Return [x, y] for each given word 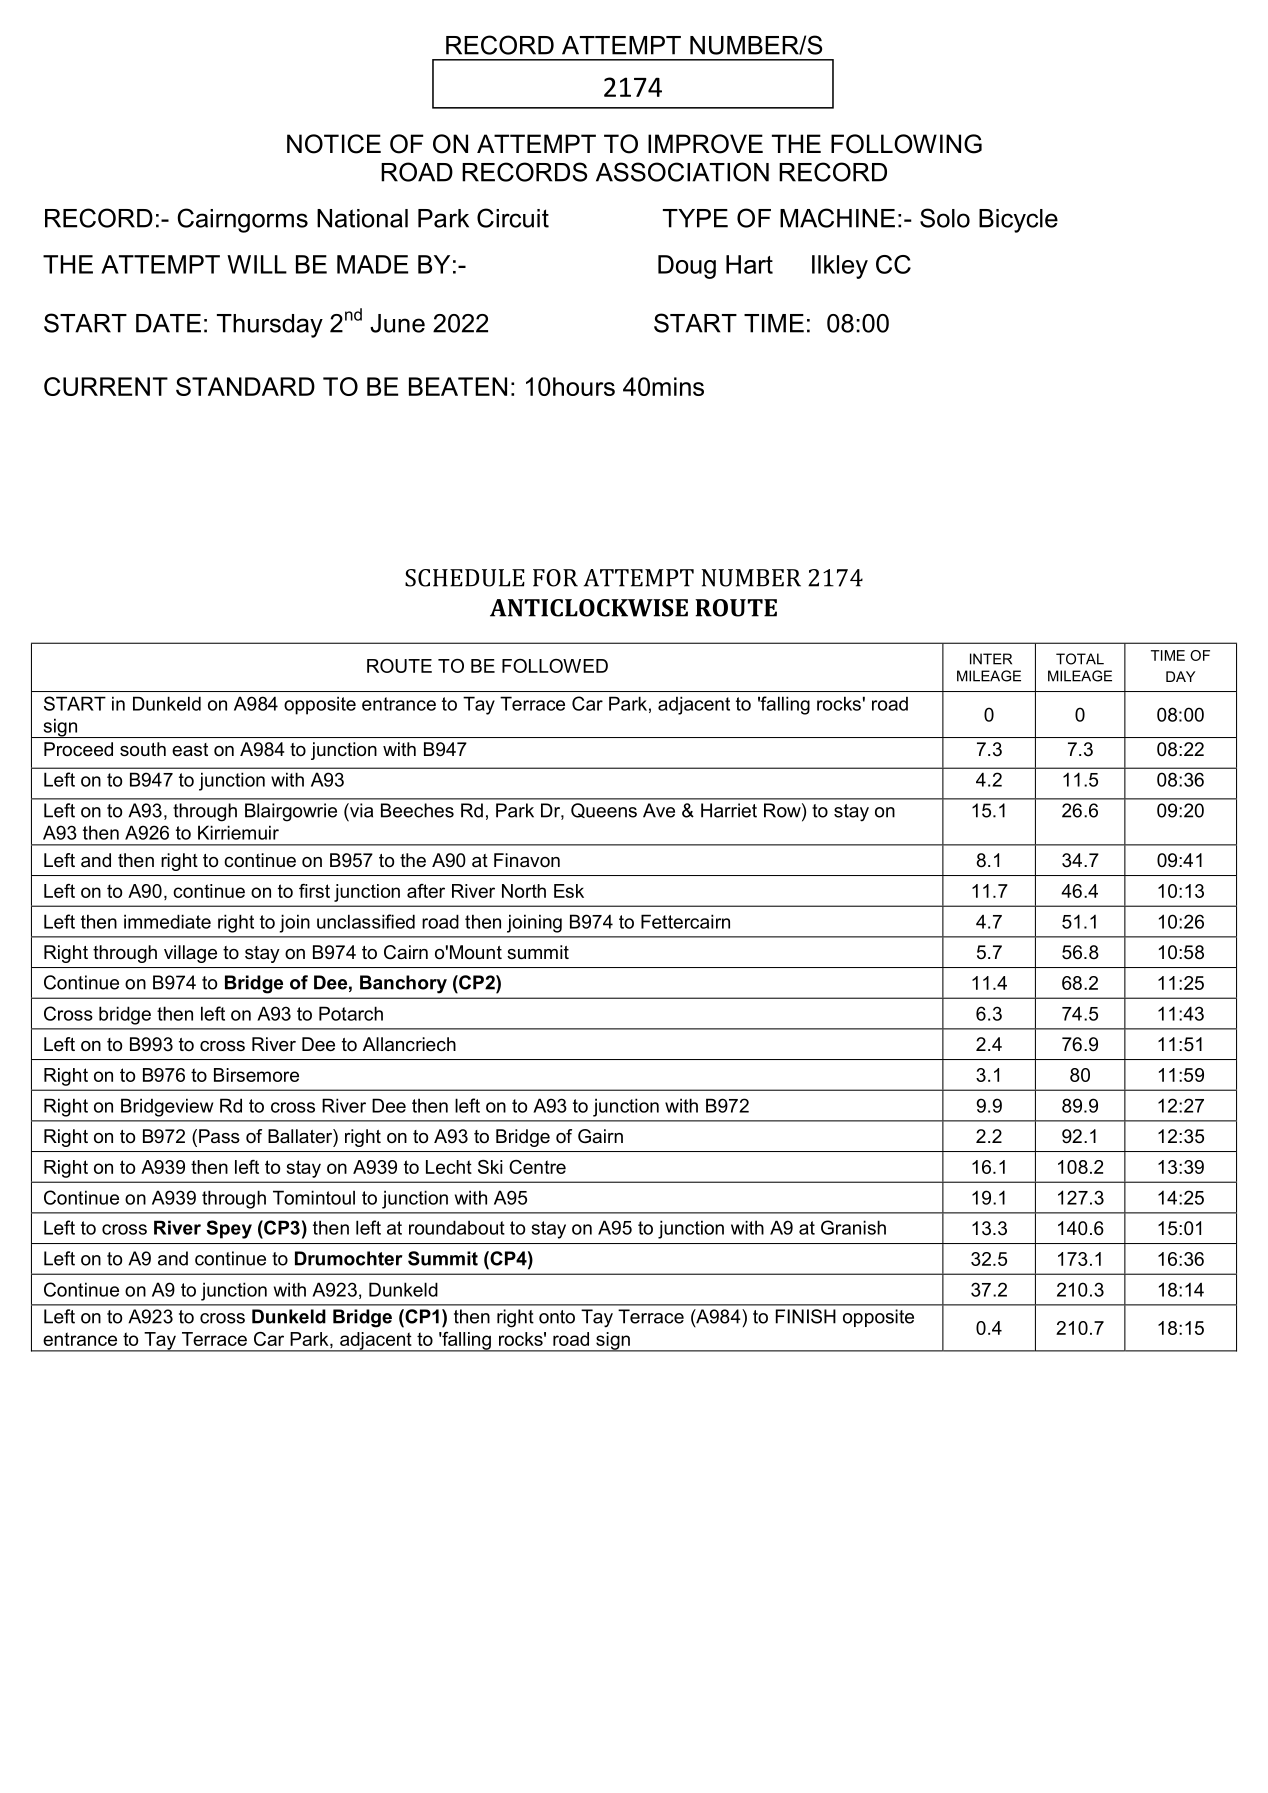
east [190, 750]
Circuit [513, 218]
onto [557, 1317]
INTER [991, 659]
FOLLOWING [906, 144]
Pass [219, 1136]
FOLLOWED [555, 666]
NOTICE [334, 144]
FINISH [806, 1316]
